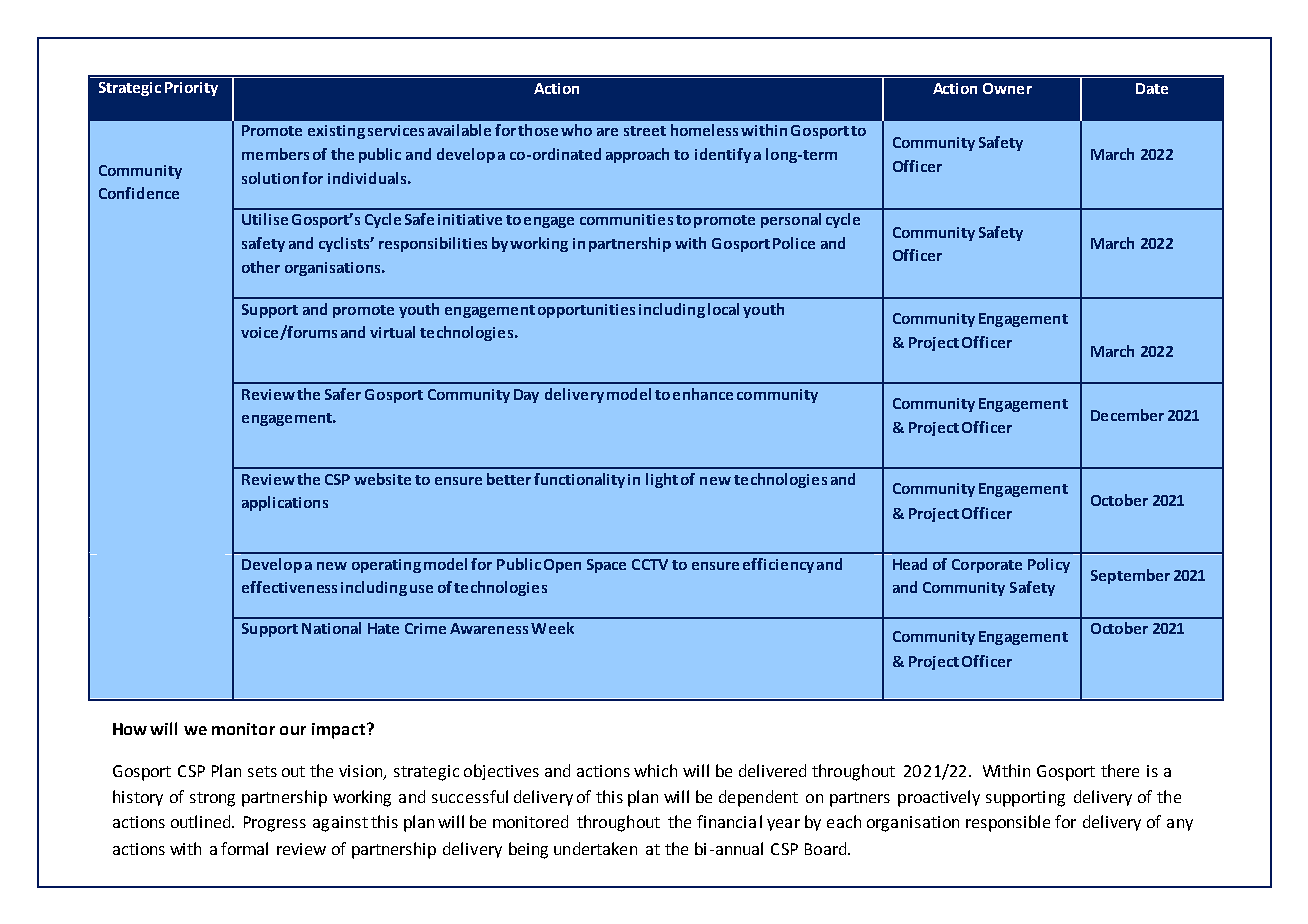  What do you see at coordinates (645, 131) in the document?
I see `street` at bounding box center [645, 131].
